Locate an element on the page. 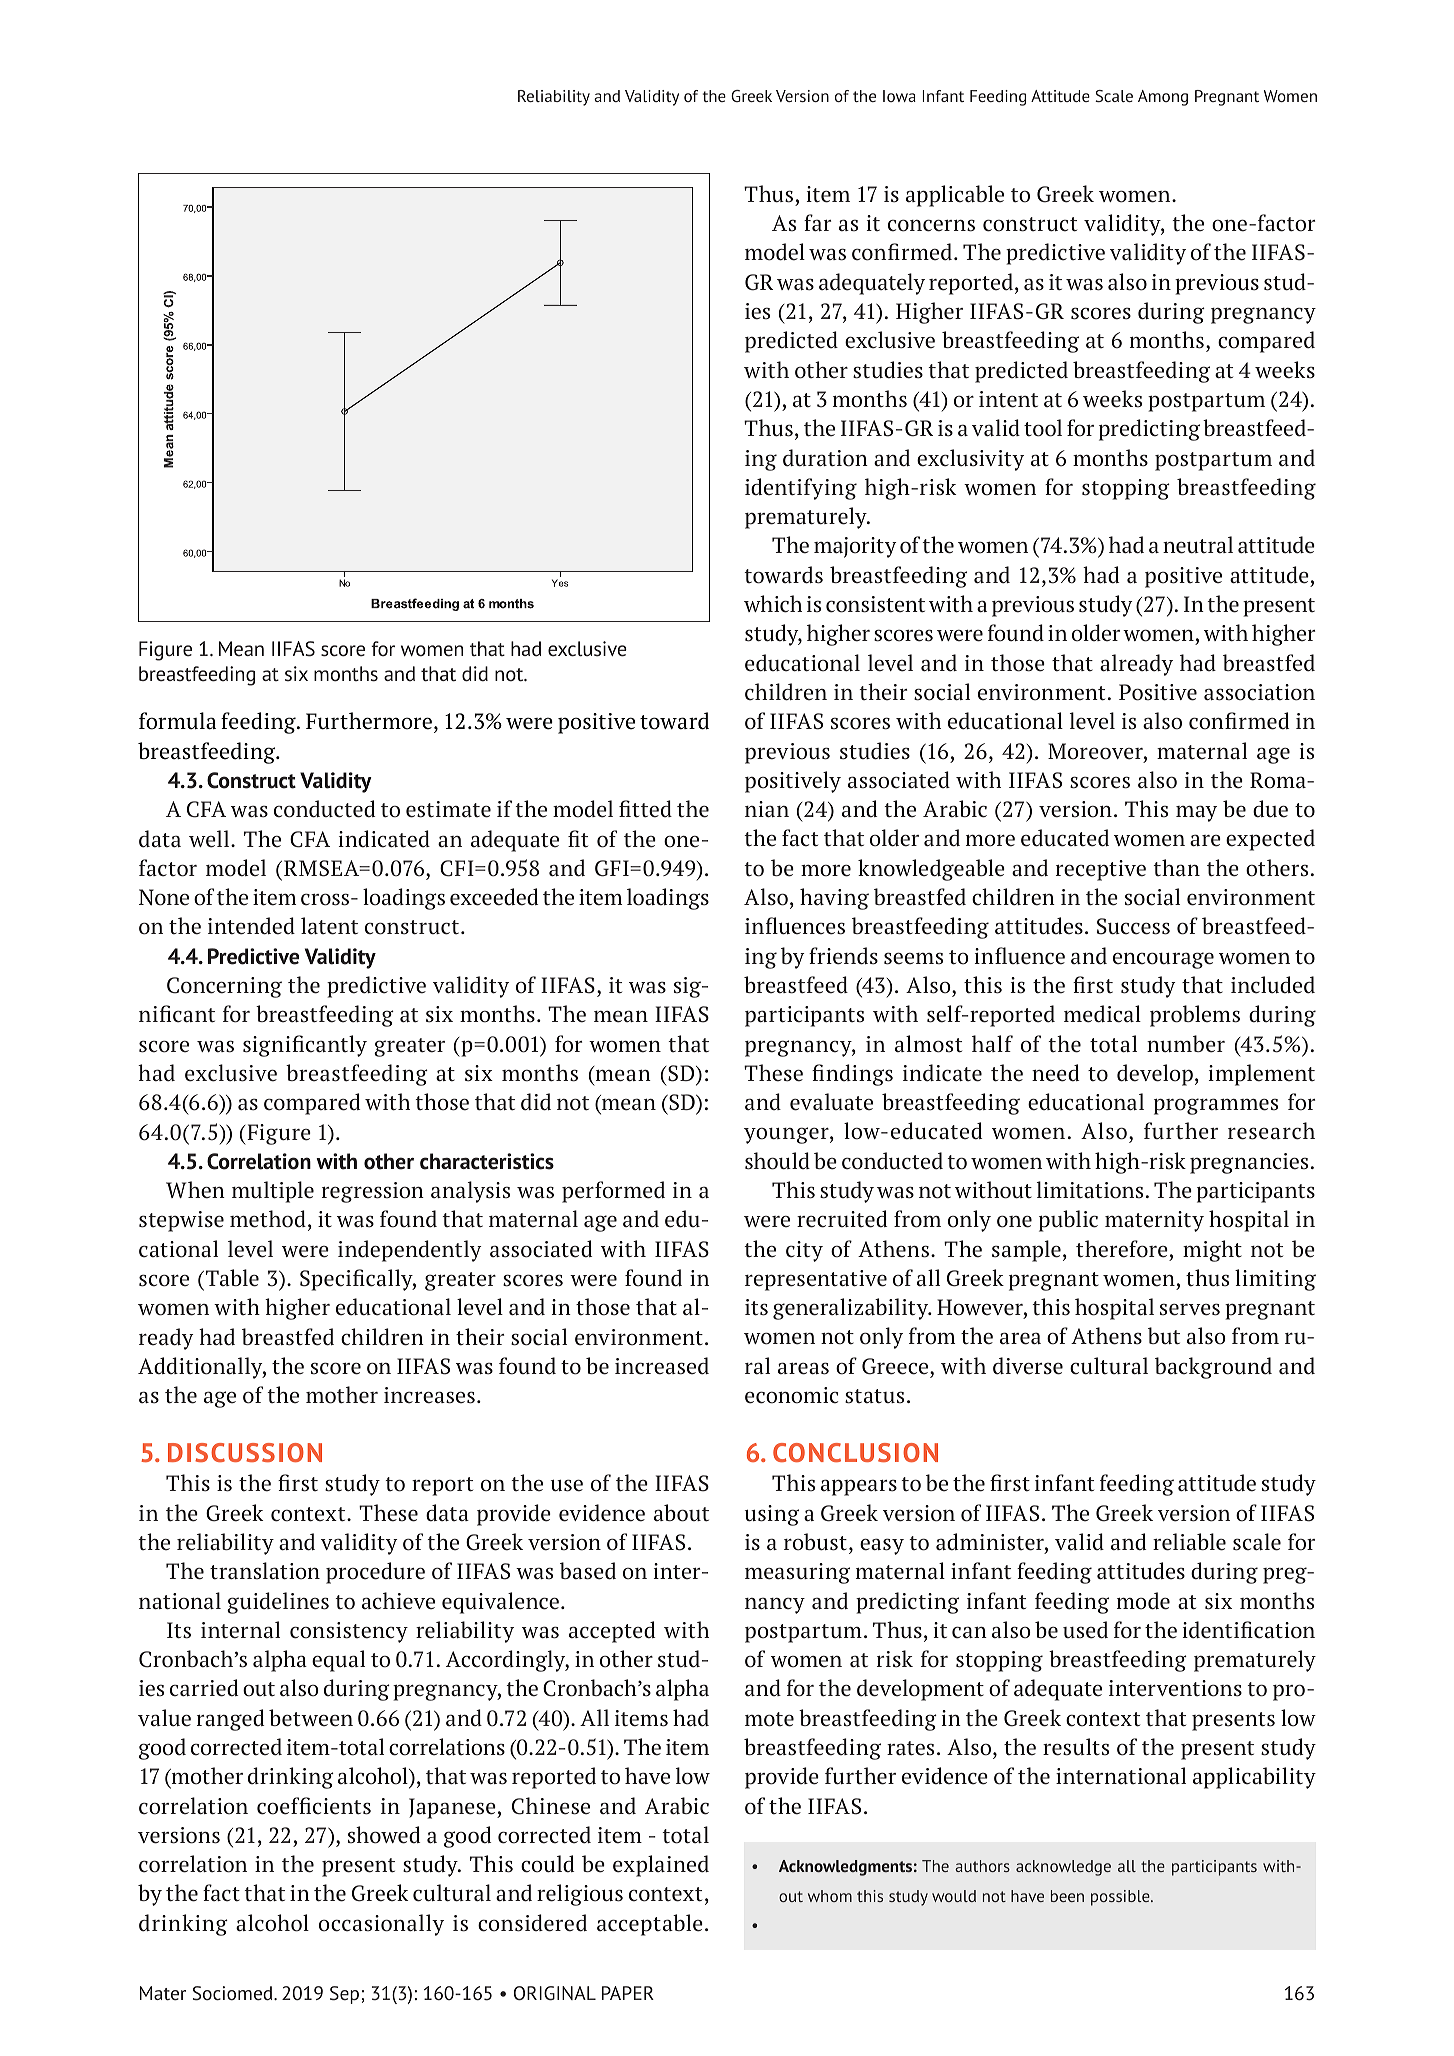 Image resolution: width=1454 pixels, height=2056 pixels. Iowa is located at coordinates (899, 96).
